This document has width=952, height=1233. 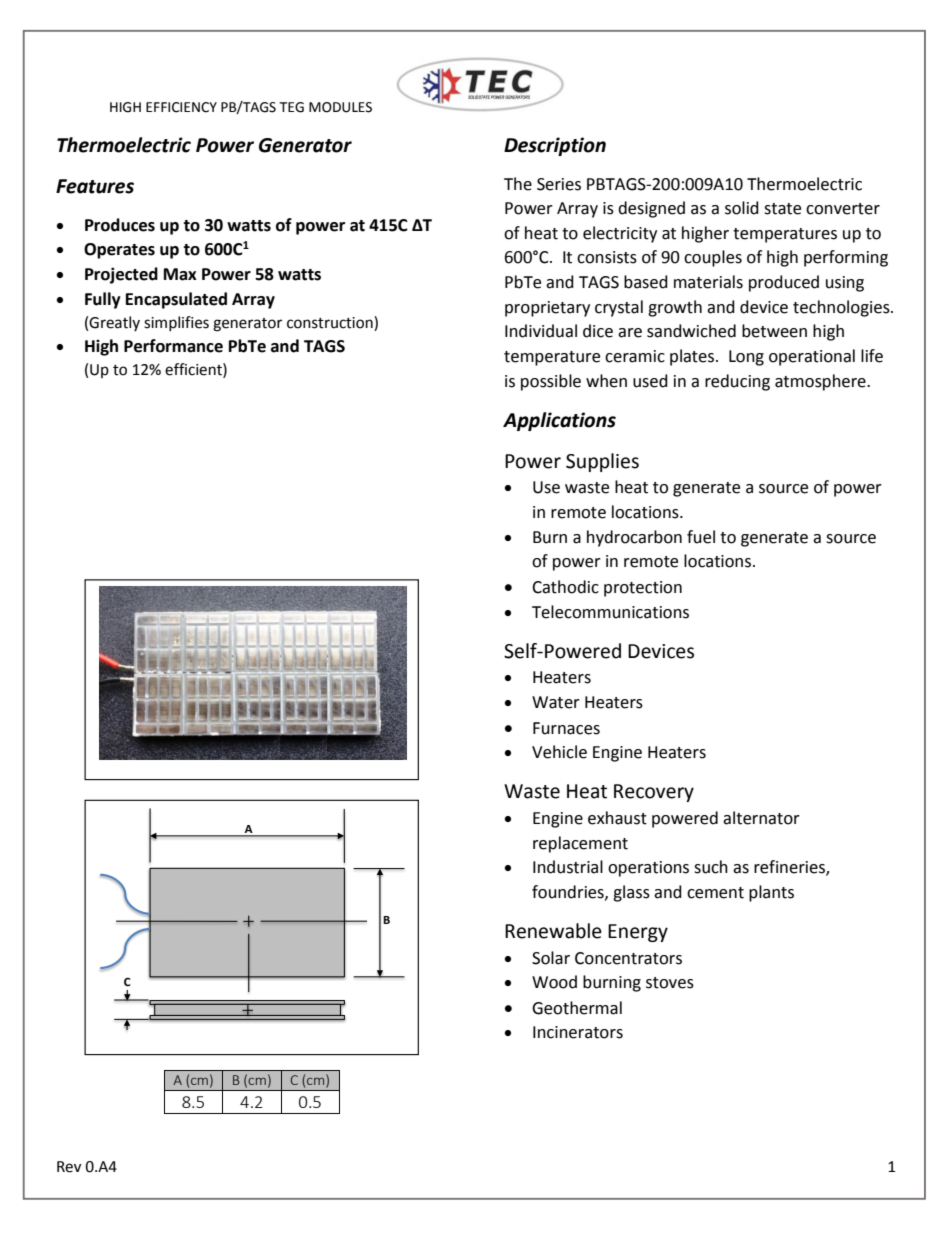 I want to click on Description, so click(x=555, y=146).
